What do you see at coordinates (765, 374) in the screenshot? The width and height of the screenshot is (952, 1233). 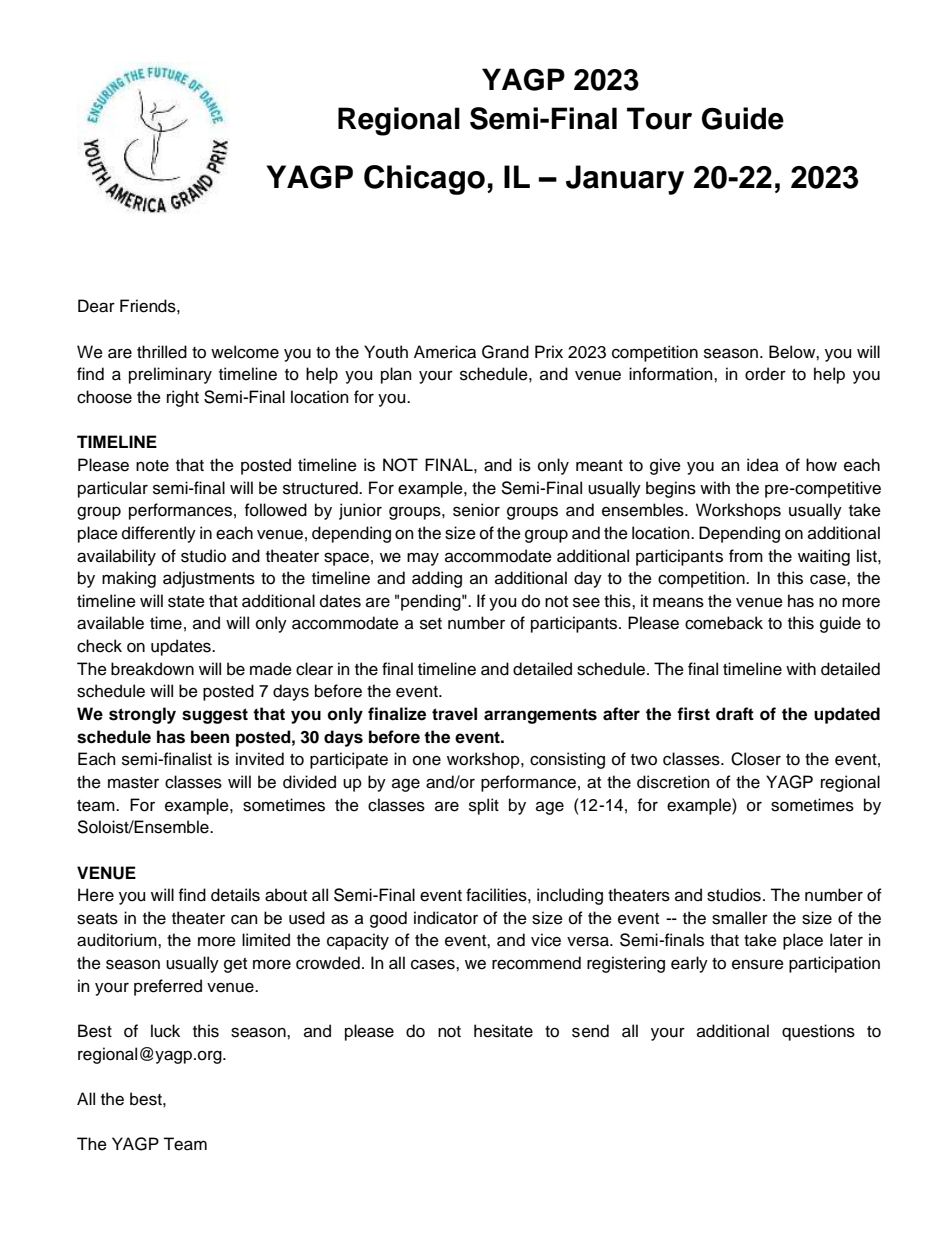 I see `order` at bounding box center [765, 374].
